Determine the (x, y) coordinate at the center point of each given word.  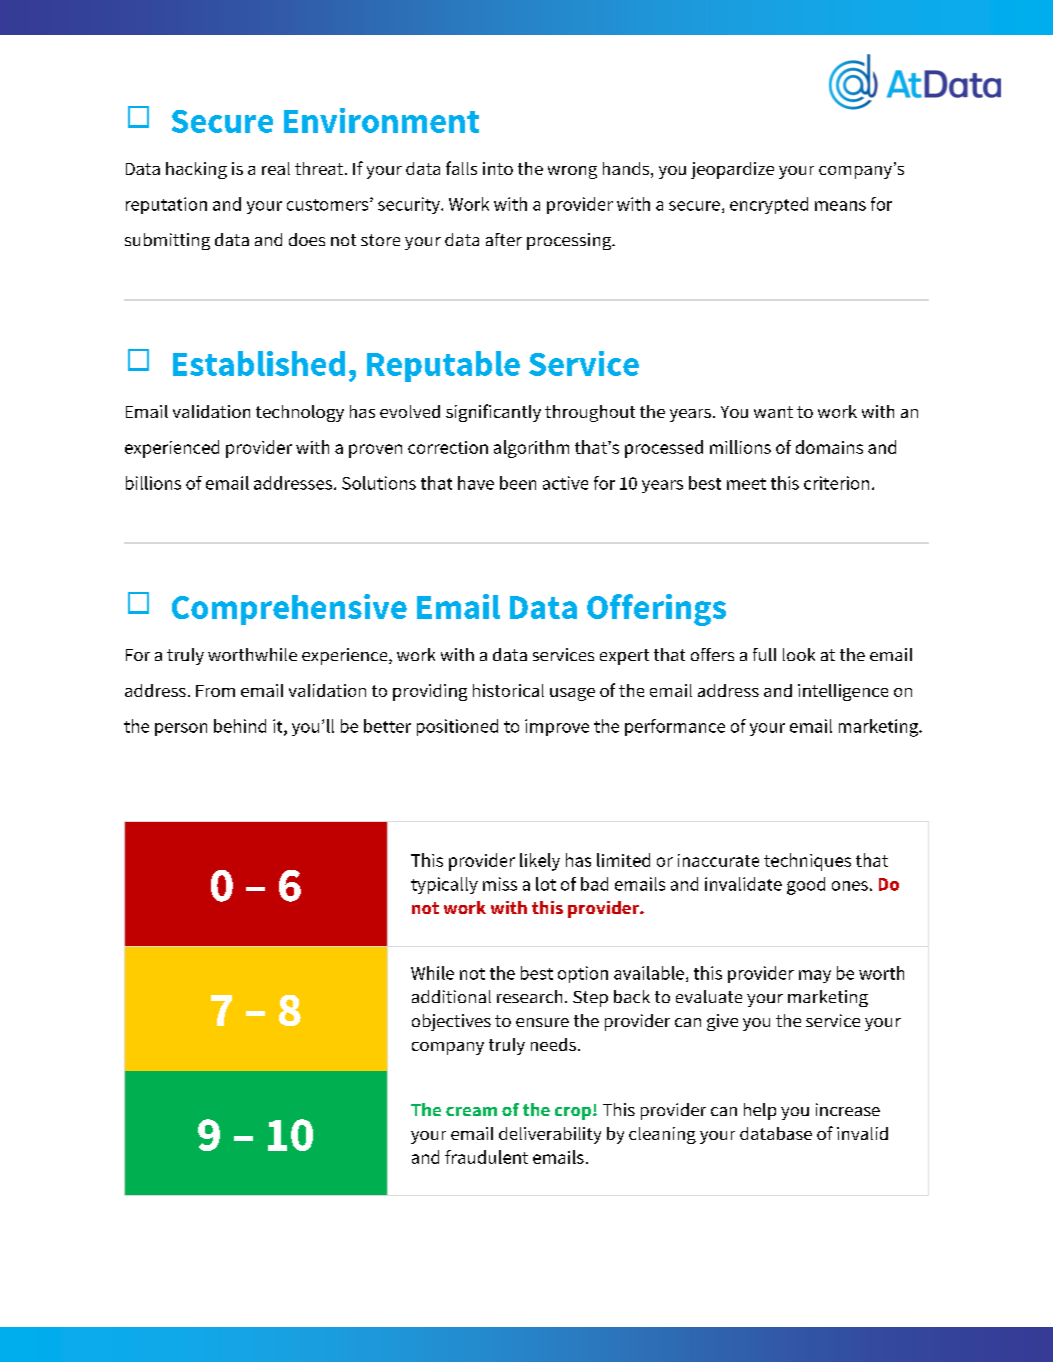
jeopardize (732, 170)
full (764, 654)
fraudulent (486, 1157)
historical (508, 690)
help (760, 1111)
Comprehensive (289, 609)
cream (471, 1111)
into (498, 168)
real (276, 168)
